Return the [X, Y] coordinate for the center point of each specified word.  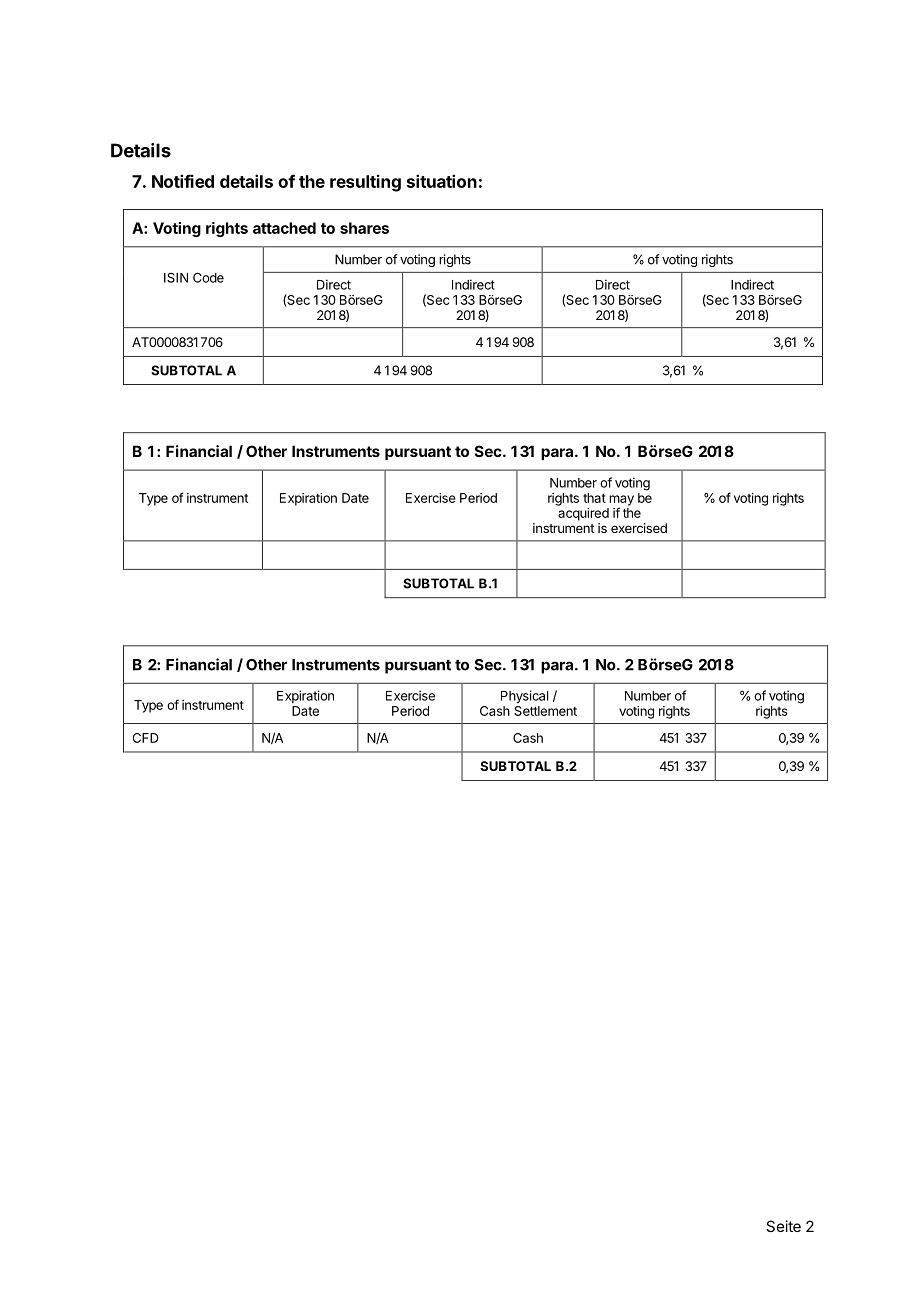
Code [208, 277]
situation [442, 181]
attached [284, 228]
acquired [583, 514]
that [594, 498]
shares [364, 228]
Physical [524, 696]
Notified [183, 181]
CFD [145, 738]
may [621, 501]
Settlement [545, 711]
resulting [365, 183]
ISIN [176, 278]
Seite [783, 1226]
